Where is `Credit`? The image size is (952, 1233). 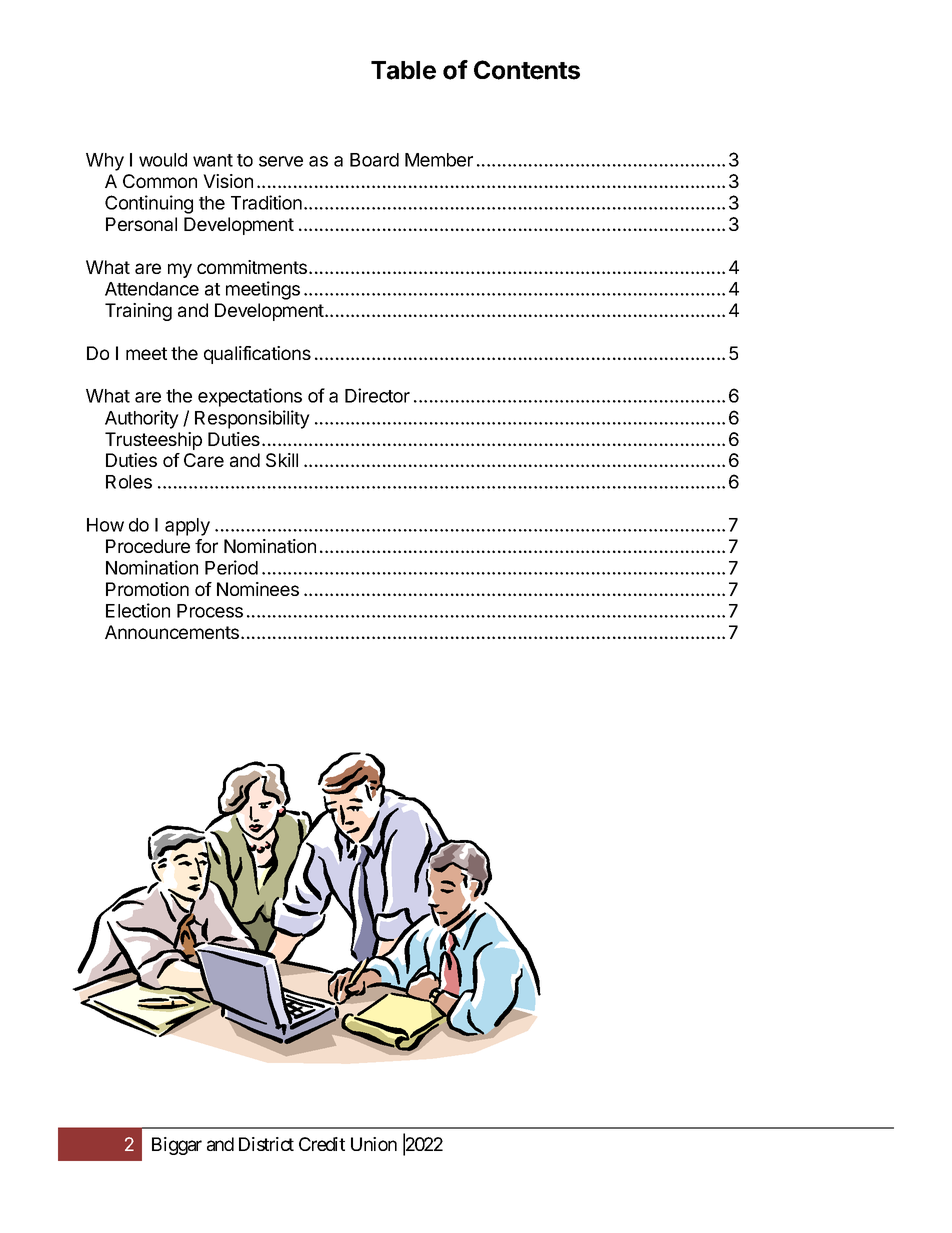
Credit is located at coordinates (322, 1144).
